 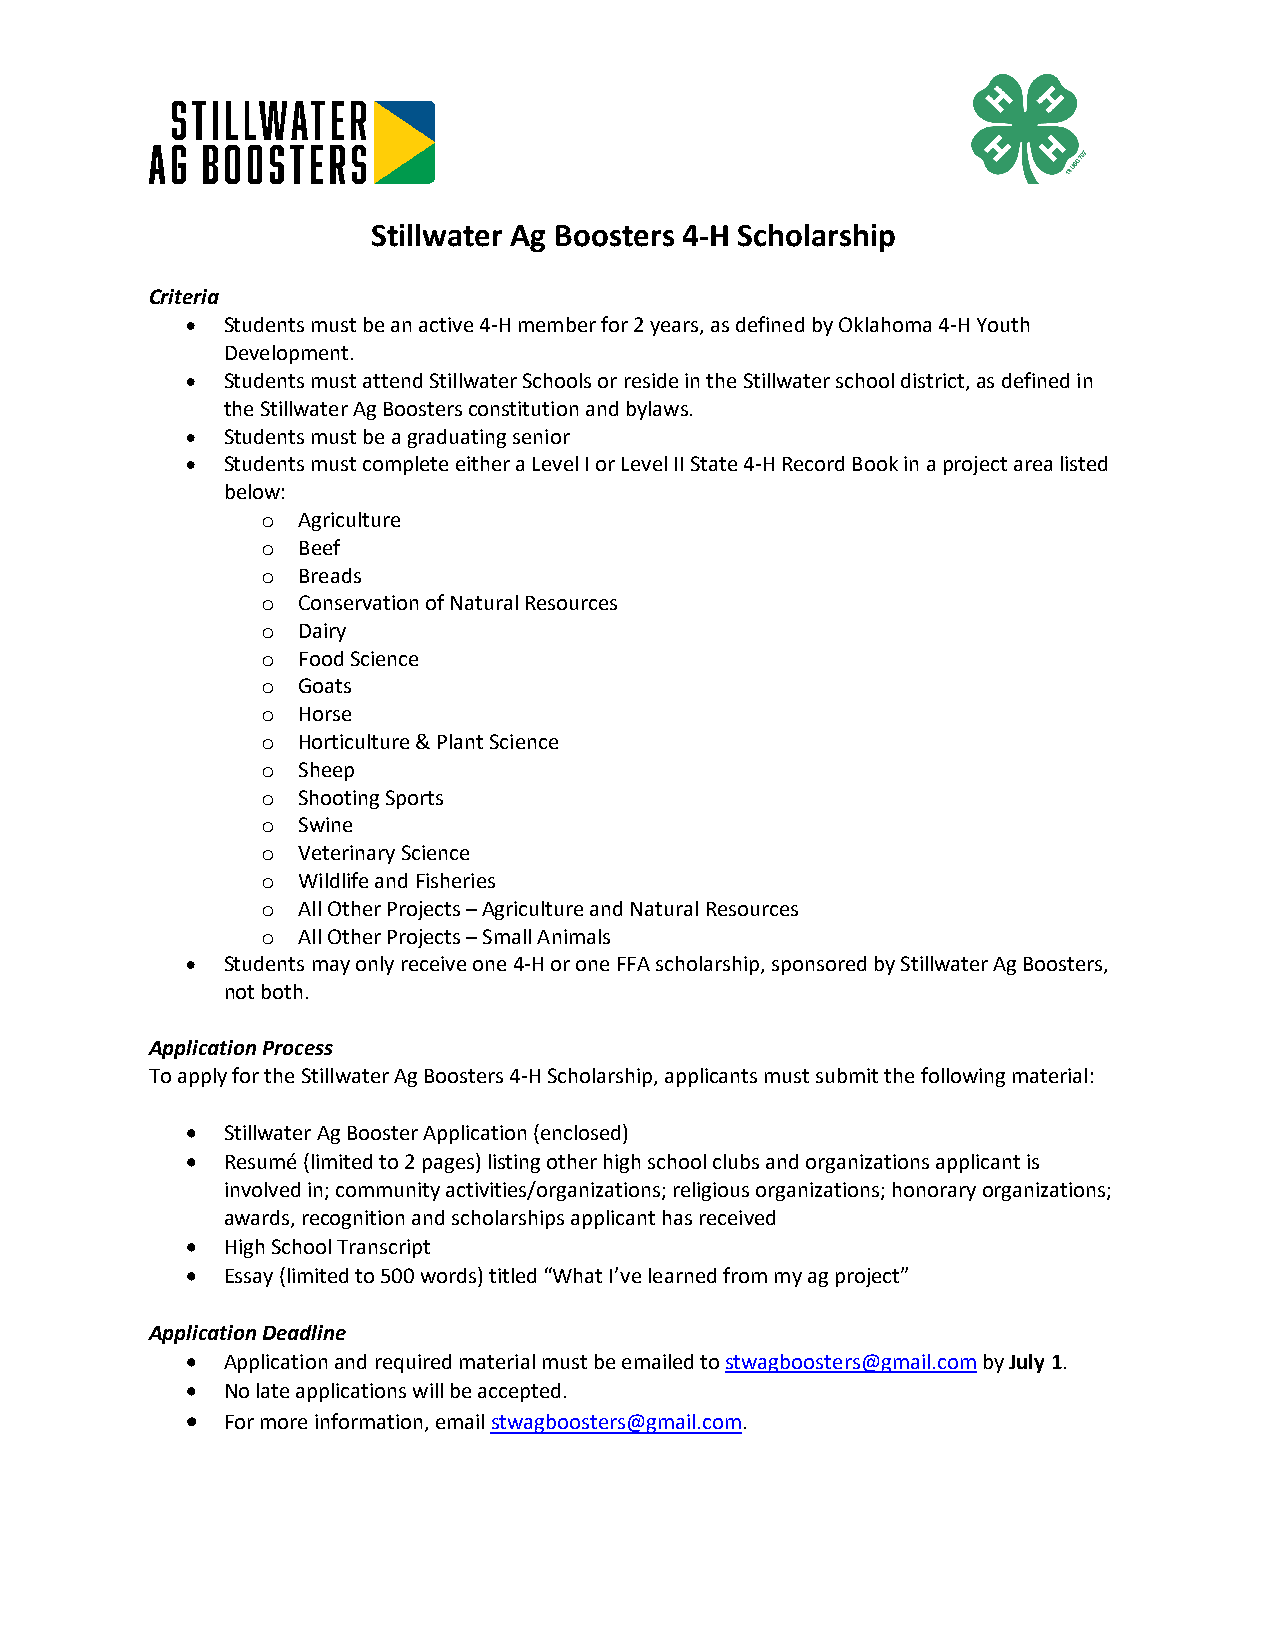 What do you see at coordinates (1033, 465) in the image?
I see `area` at bounding box center [1033, 465].
